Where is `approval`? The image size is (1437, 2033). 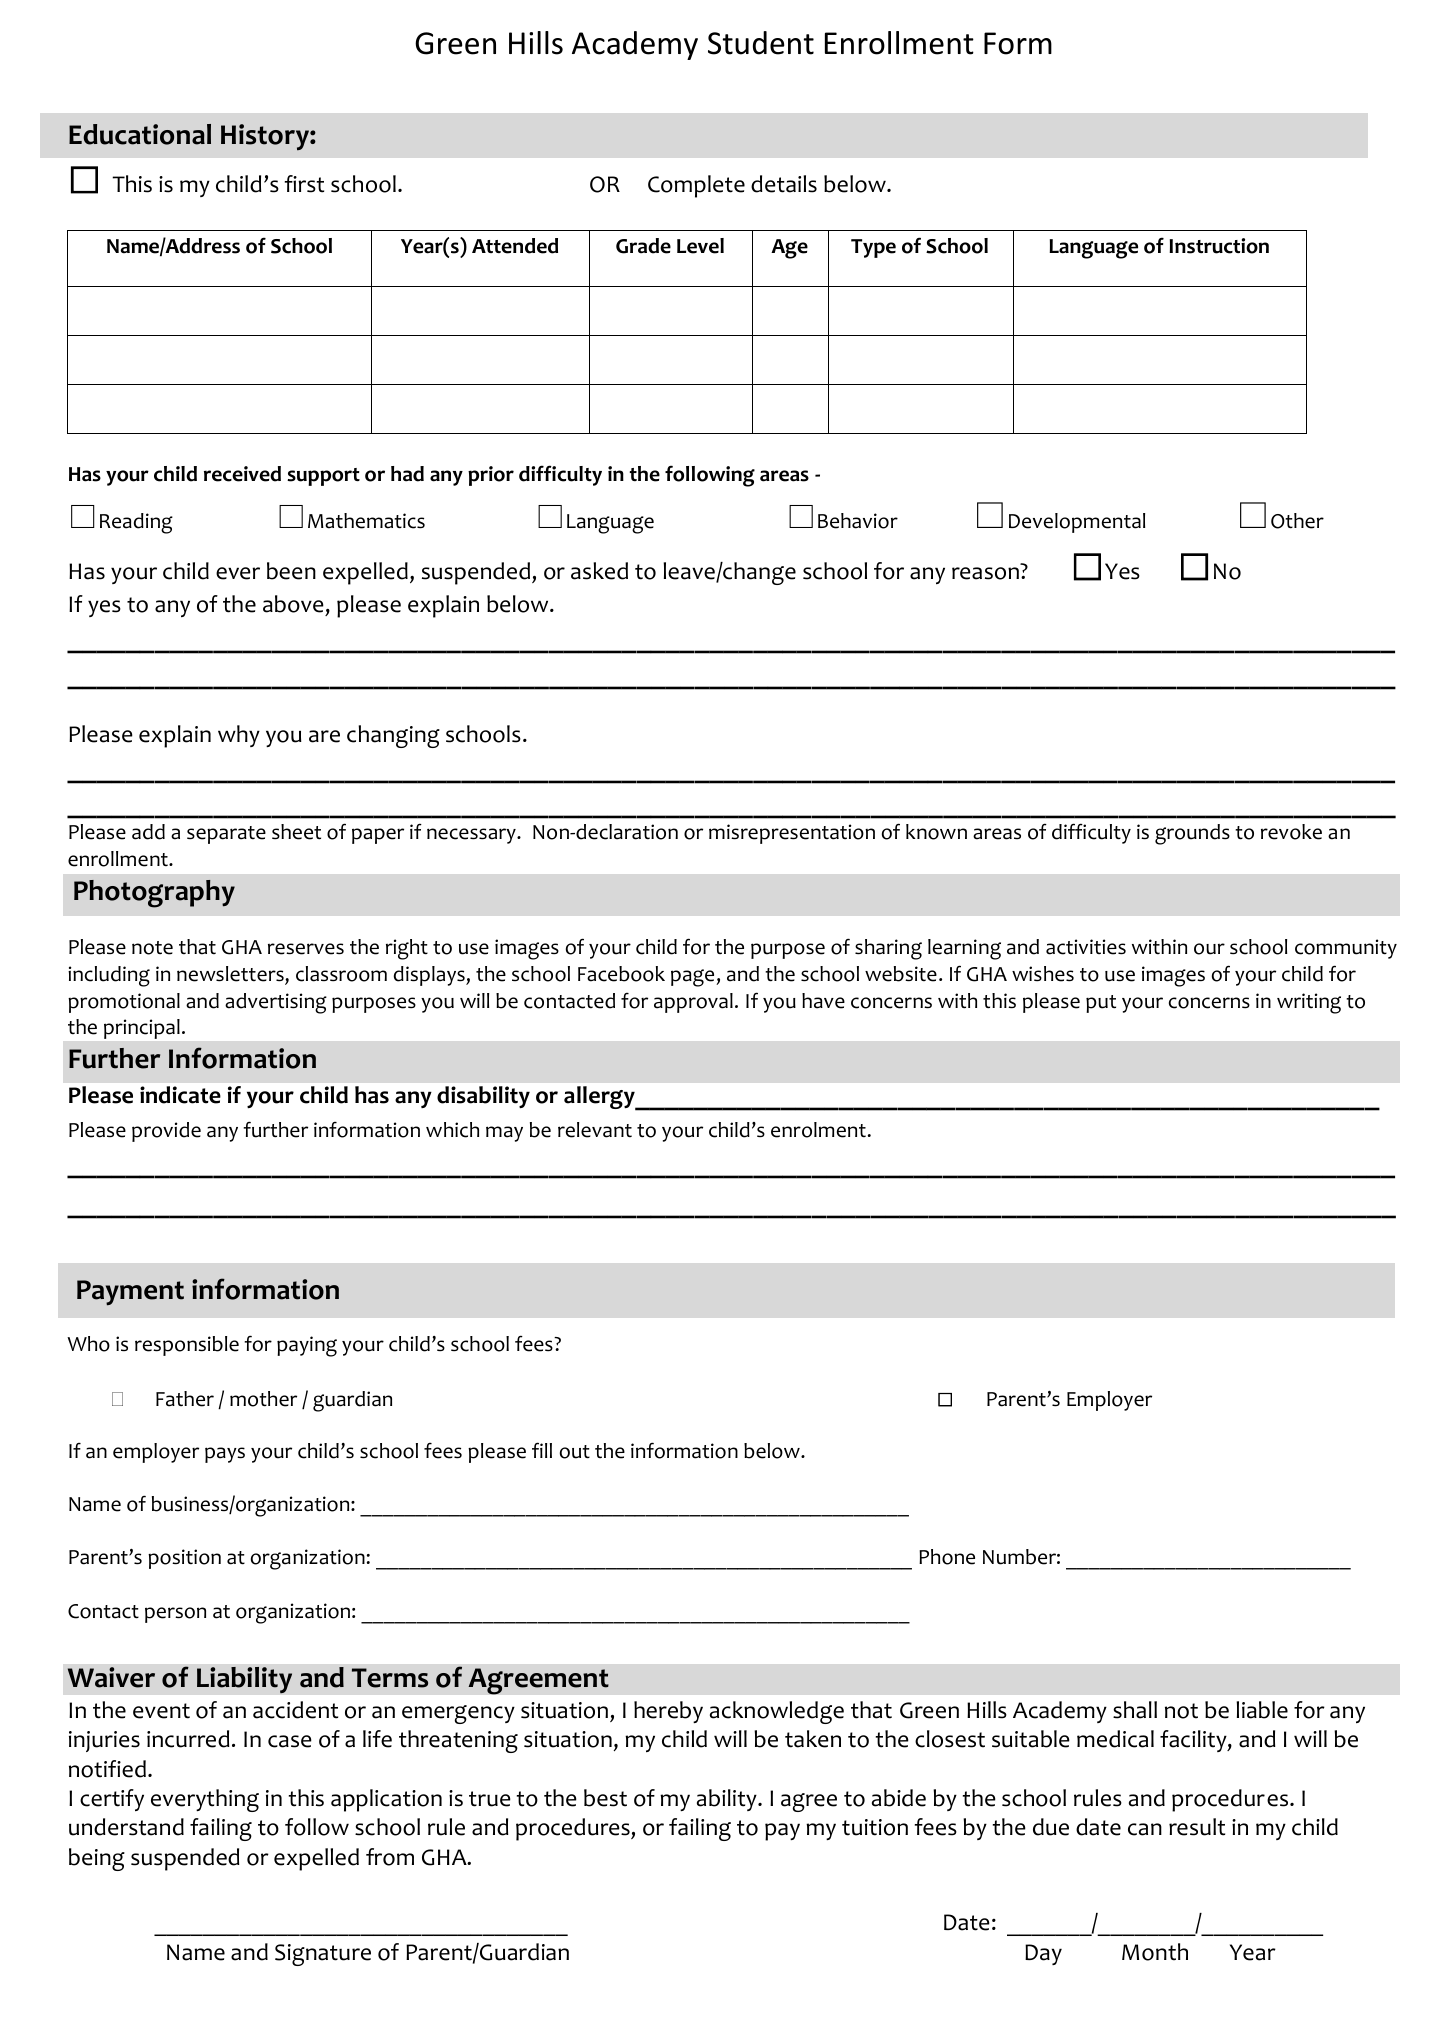
approval is located at coordinates (693, 1003).
